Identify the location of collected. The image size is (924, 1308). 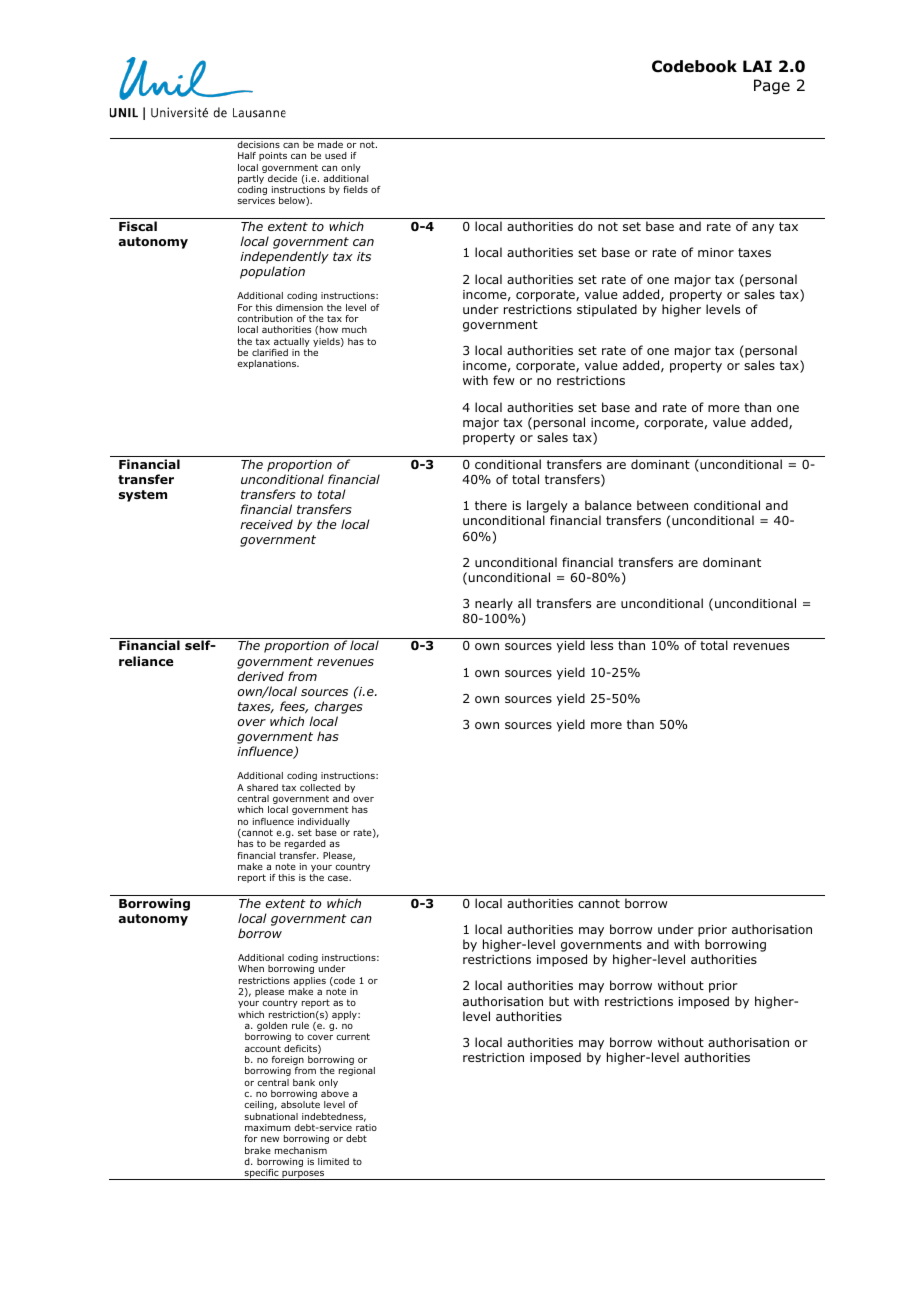
(320, 787).
